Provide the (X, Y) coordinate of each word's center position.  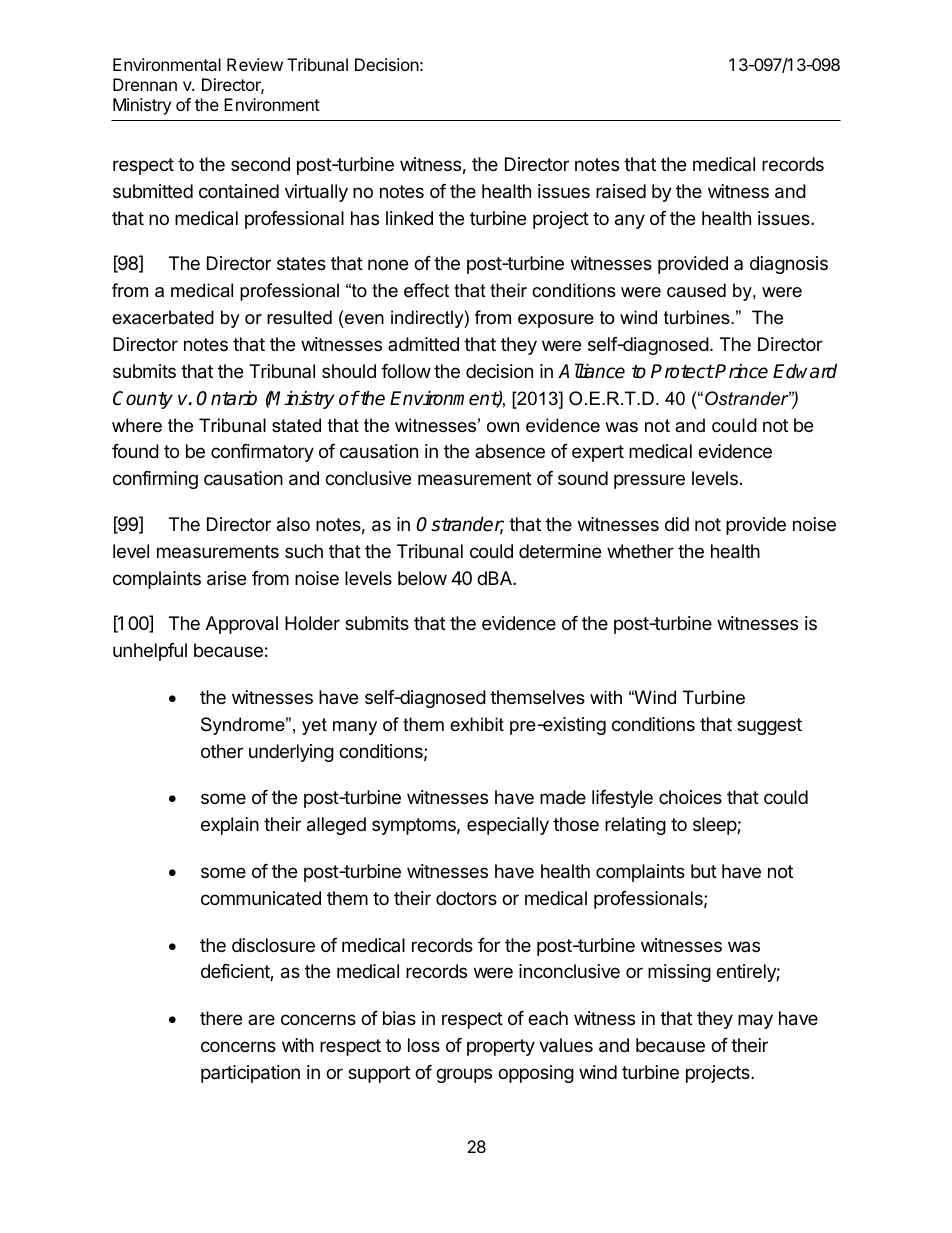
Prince (741, 371)
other (222, 751)
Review (255, 64)
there (221, 1018)
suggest (769, 726)
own (503, 427)
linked (409, 218)
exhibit (477, 724)
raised (621, 191)
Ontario (226, 398)
